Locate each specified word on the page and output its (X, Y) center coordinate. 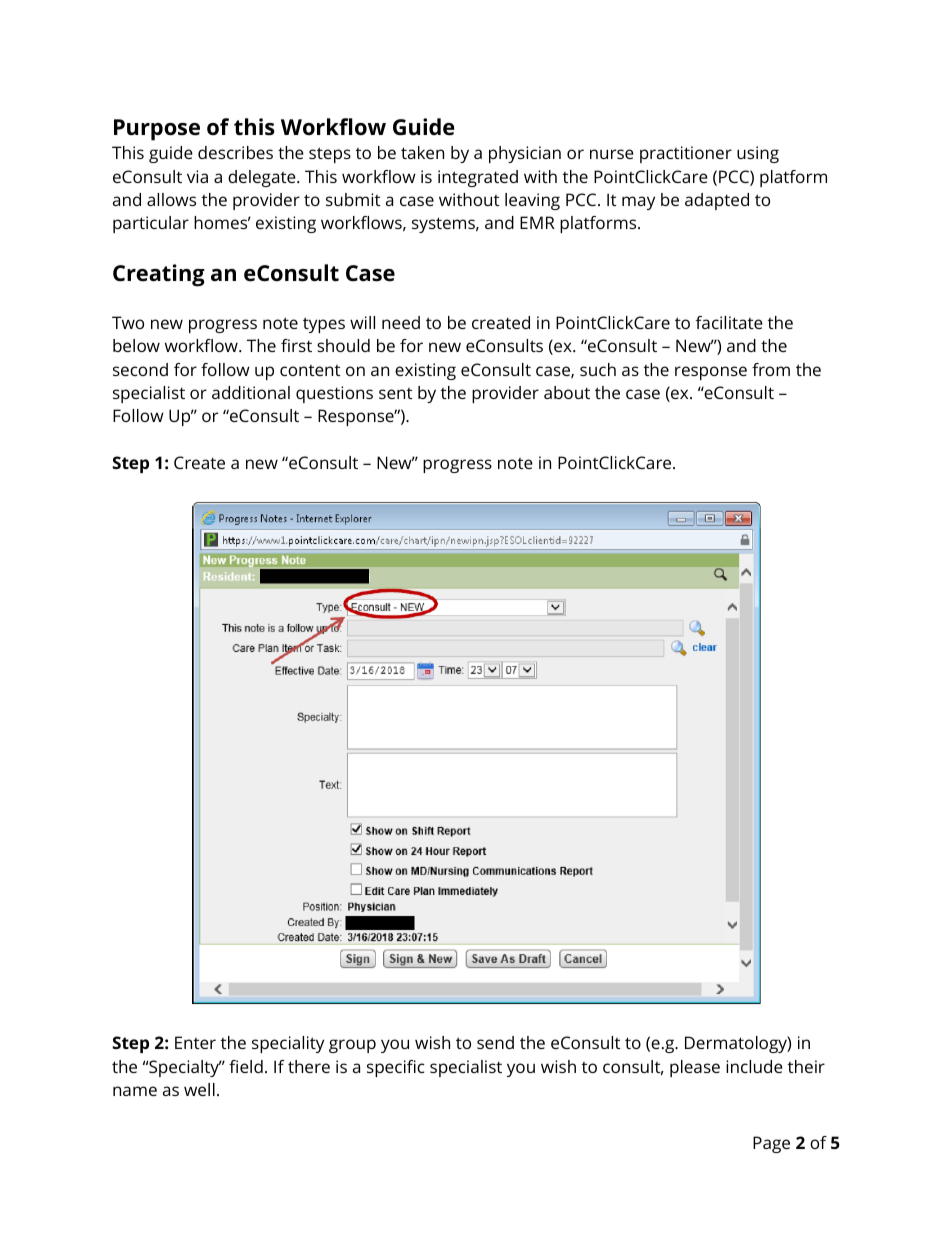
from (771, 369)
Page (771, 1144)
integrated (478, 178)
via (197, 176)
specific (396, 1068)
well (199, 1089)
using (758, 154)
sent (396, 393)
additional (251, 392)
